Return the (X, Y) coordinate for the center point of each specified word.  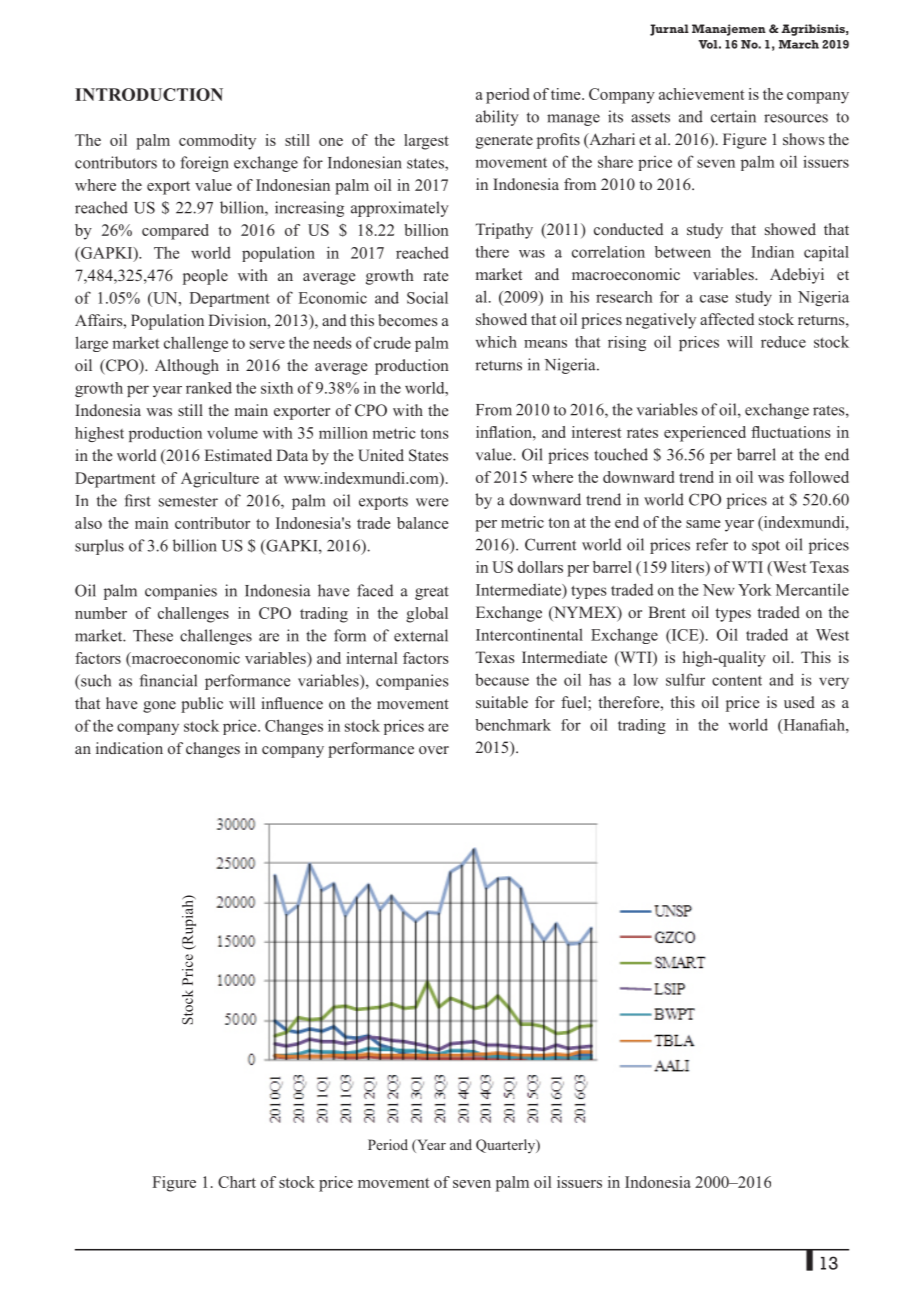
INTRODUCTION (149, 94)
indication (129, 748)
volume (232, 433)
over (434, 750)
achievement (702, 94)
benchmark (513, 725)
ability (497, 118)
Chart (237, 1182)
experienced (705, 434)
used (799, 702)
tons (434, 433)
